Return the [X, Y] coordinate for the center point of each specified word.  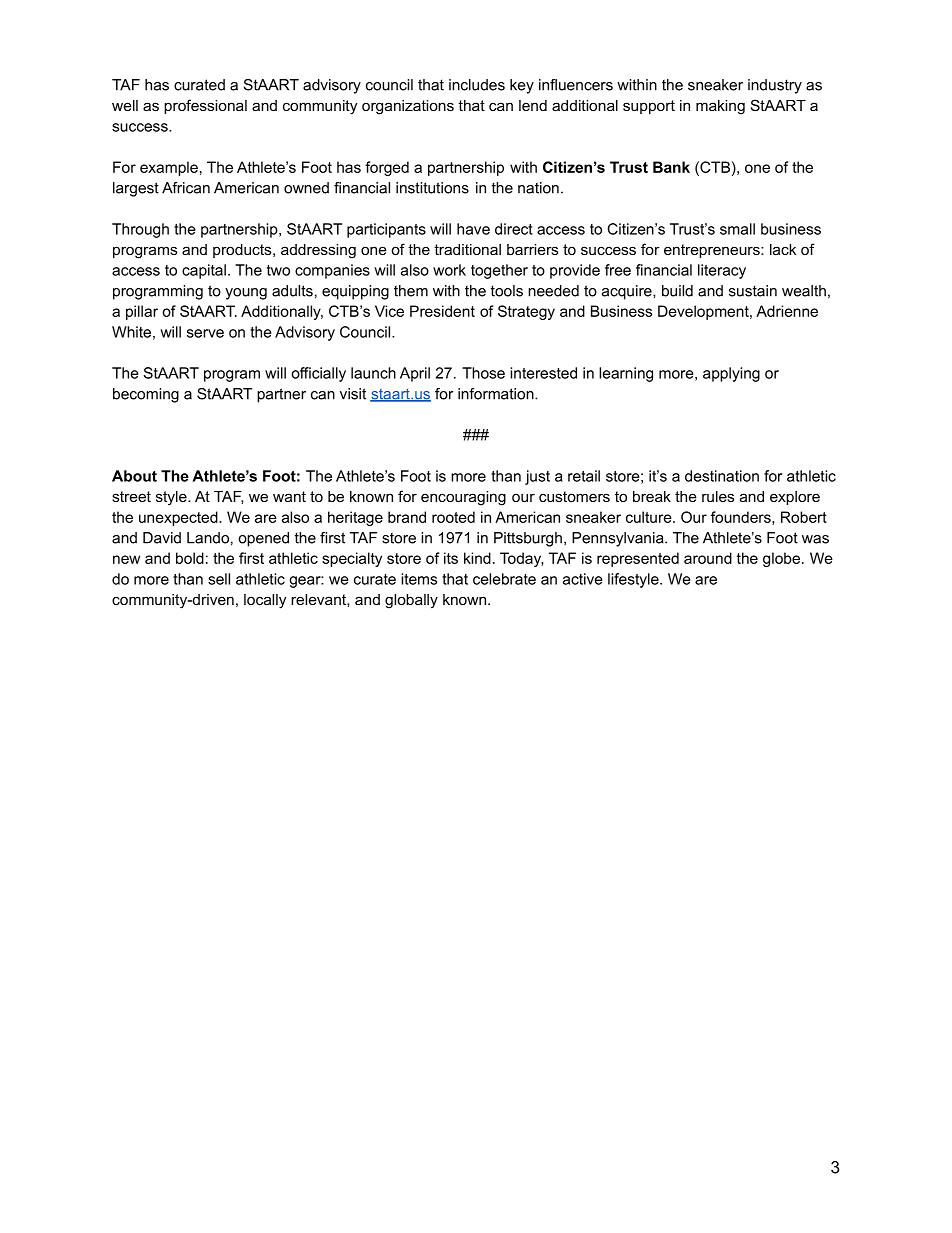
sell [219, 579]
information [497, 394]
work [449, 270]
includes [477, 85]
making [720, 107]
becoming [146, 395]
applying [731, 374]
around [708, 558]
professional [205, 106]
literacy [722, 271]
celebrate [504, 579]
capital [204, 271]
